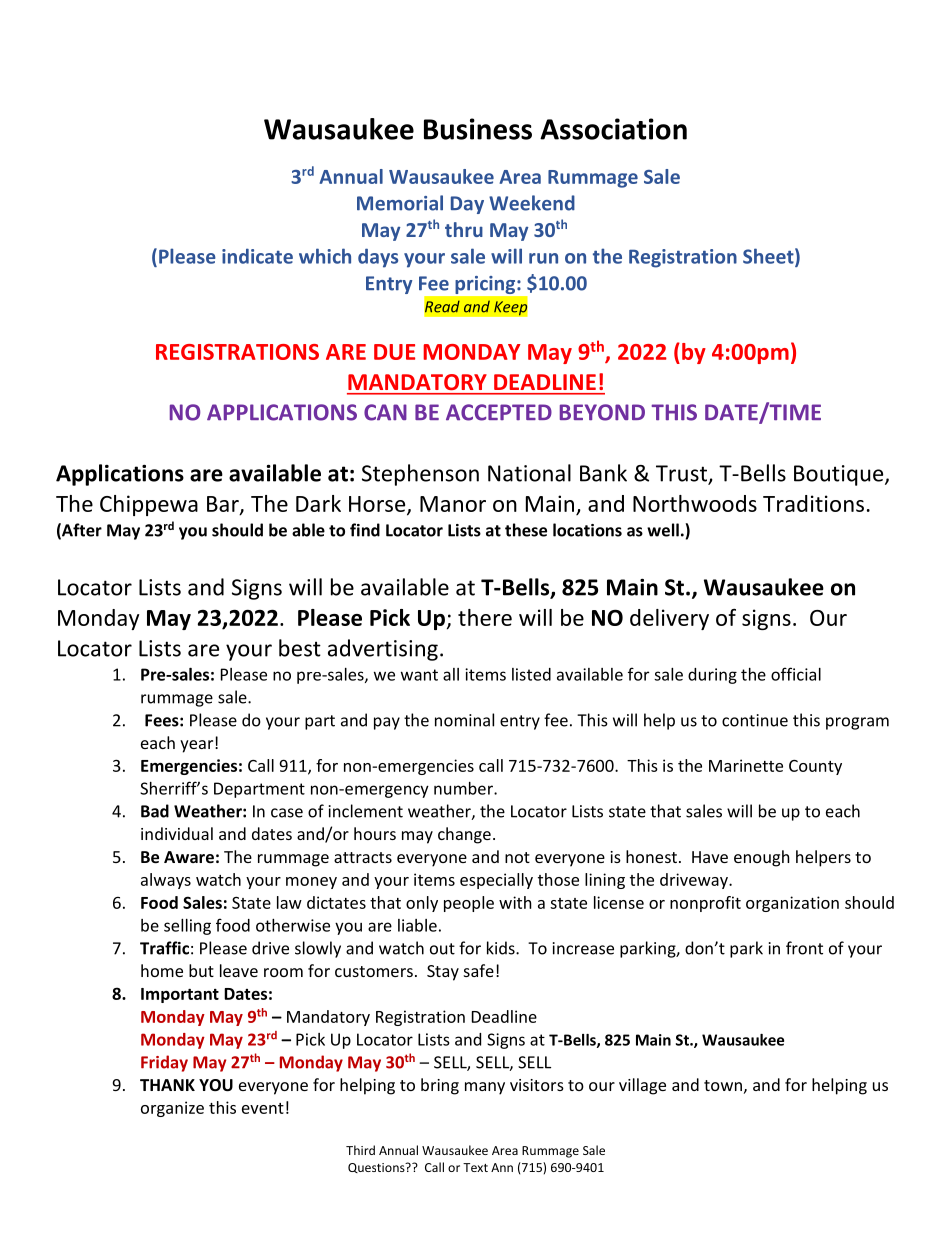  I want to click on Association, so click(613, 129).
